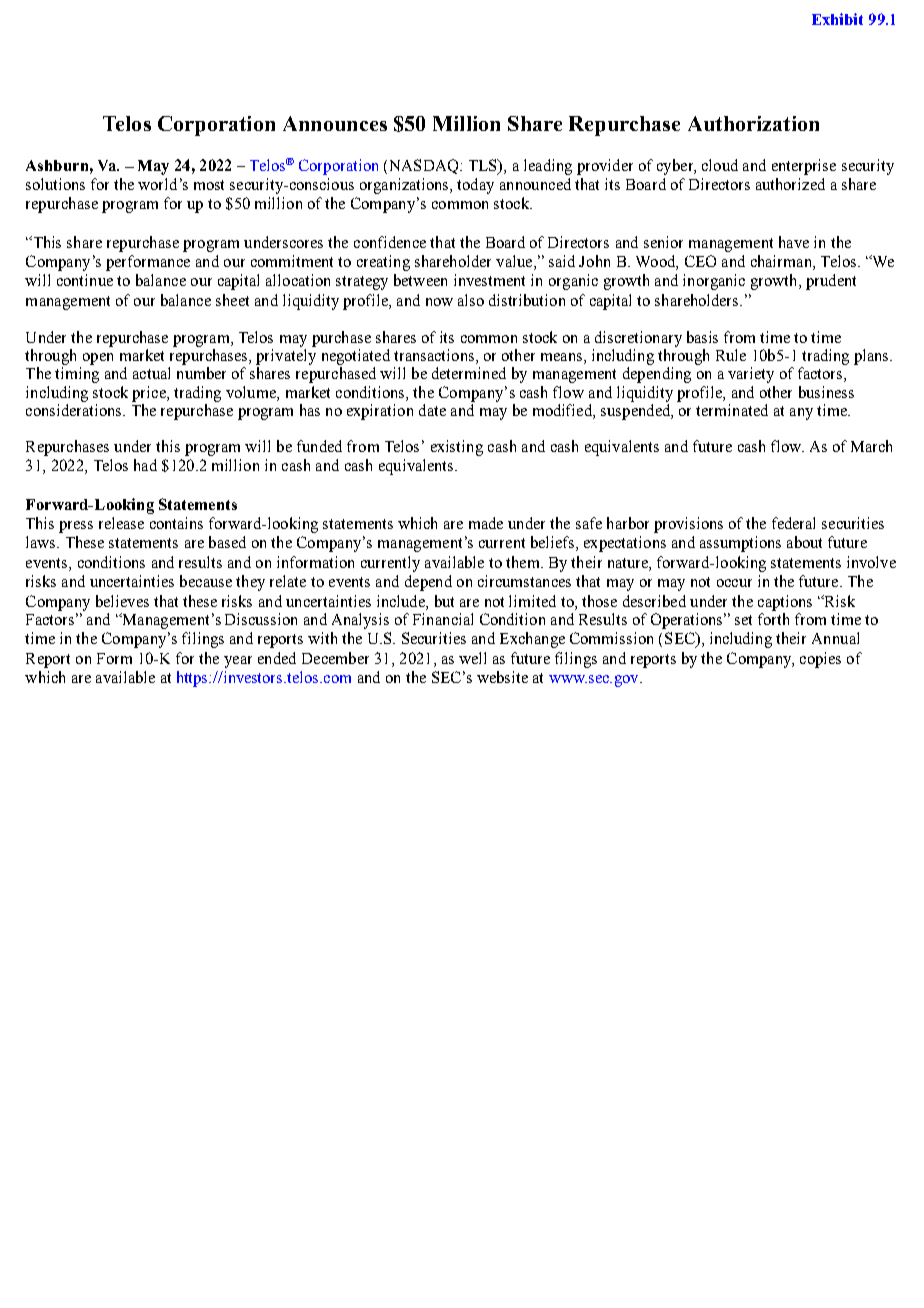 This image has width=924, height=1308. I want to click on had, so click(145, 465).
